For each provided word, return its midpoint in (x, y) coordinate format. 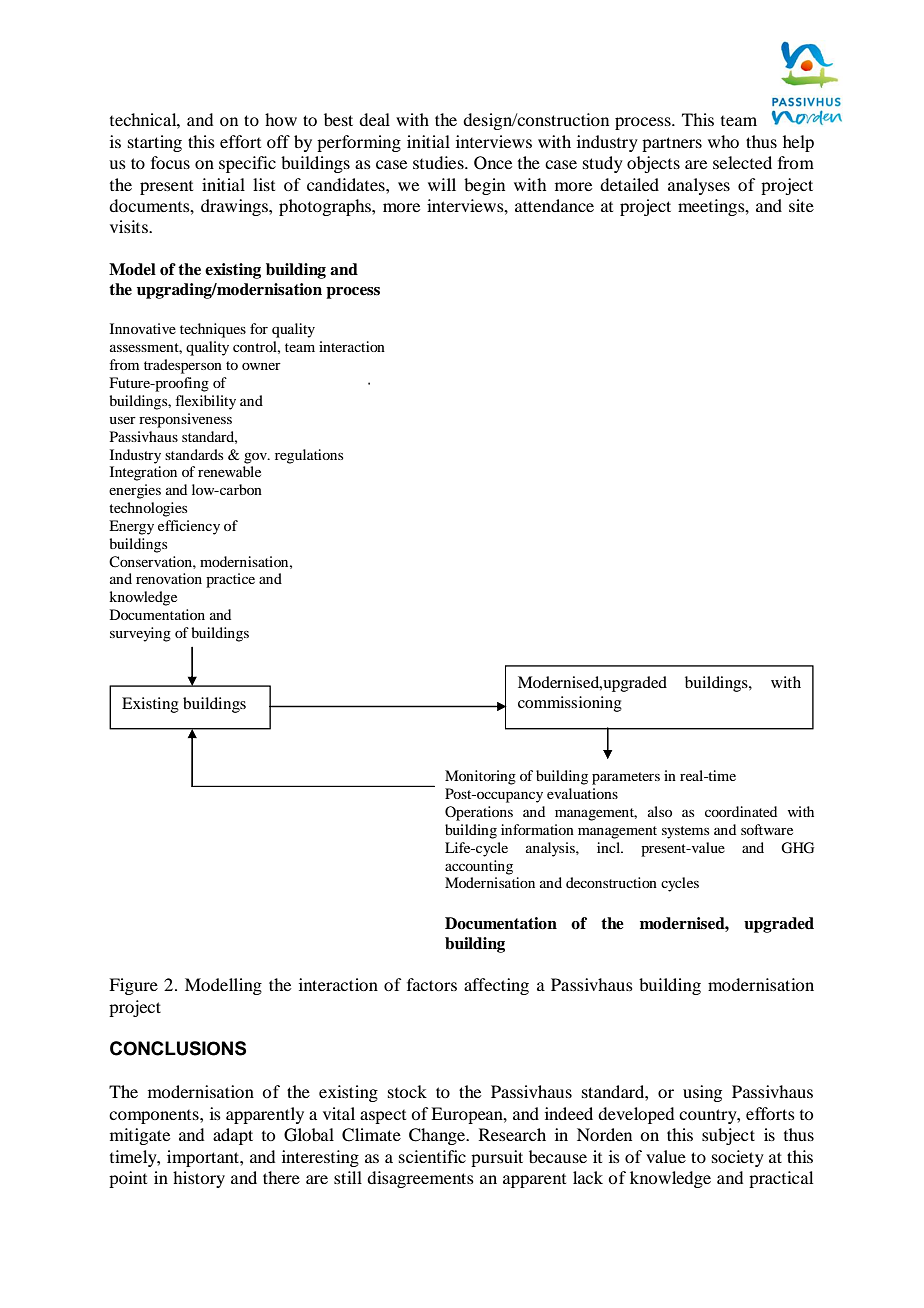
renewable (229, 471)
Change (438, 1136)
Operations (479, 813)
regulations (309, 456)
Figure (133, 986)
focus (170, 162)
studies (439, 162)
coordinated (741, 811)
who (723, 141)
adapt (233, 1136)
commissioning (570, 704)
